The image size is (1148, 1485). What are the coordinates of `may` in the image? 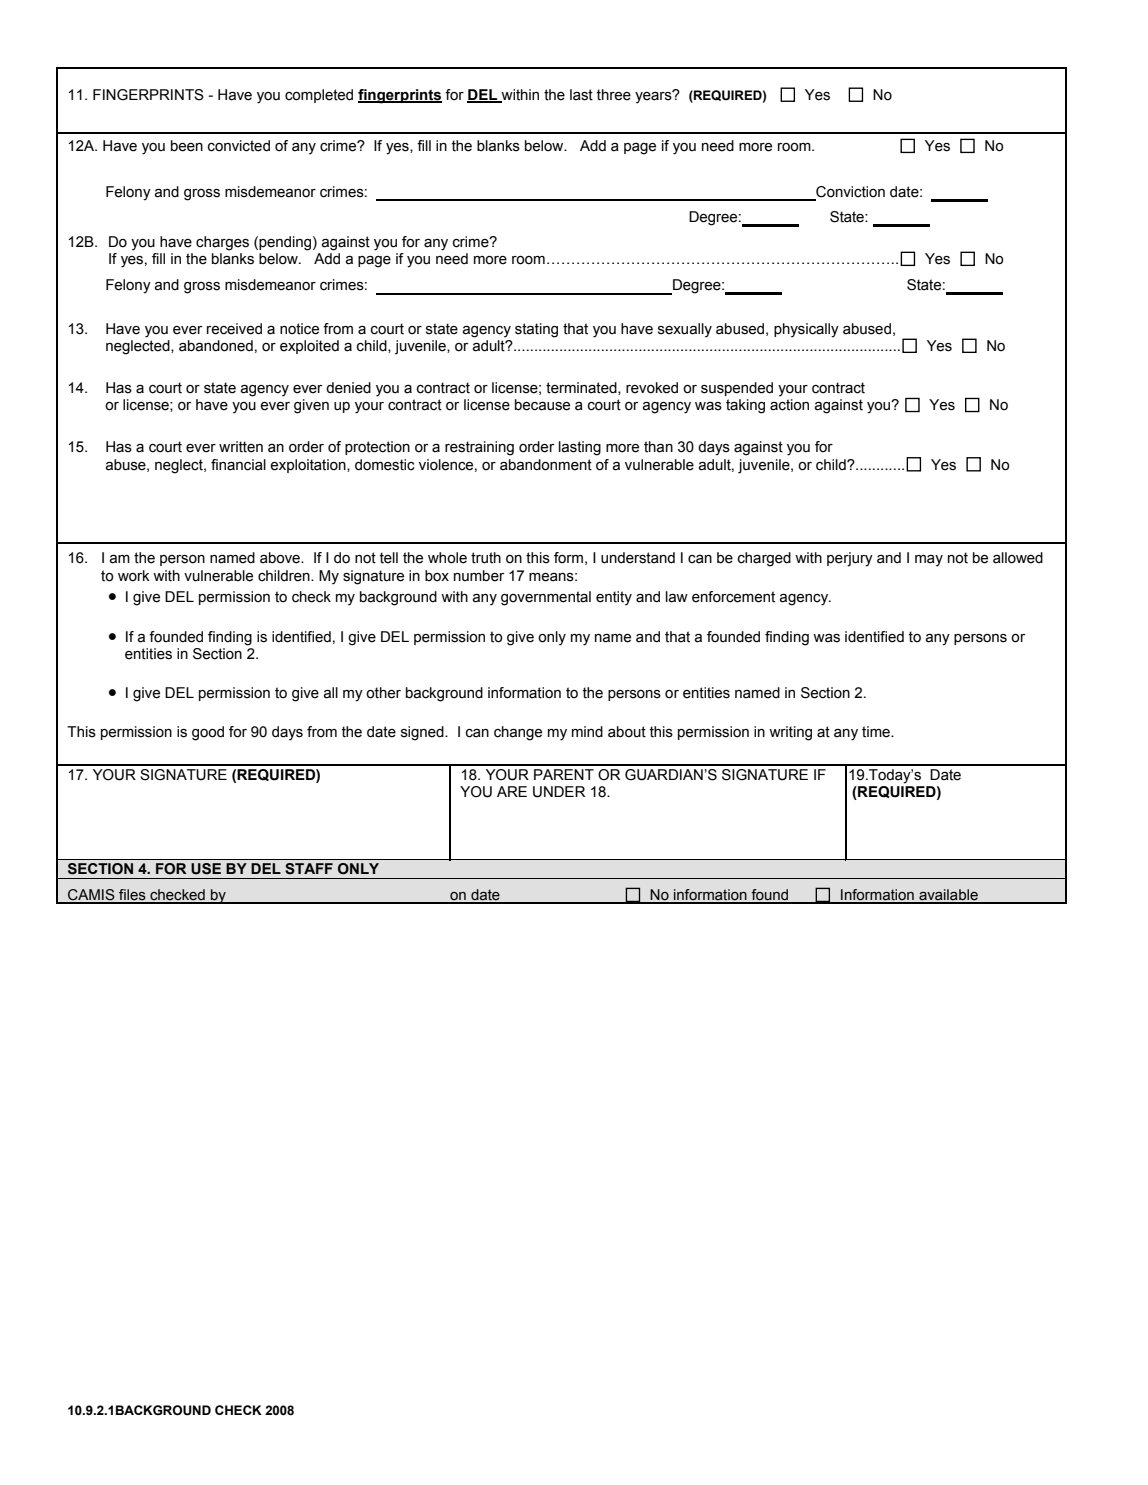 It's located at (929, 561).
